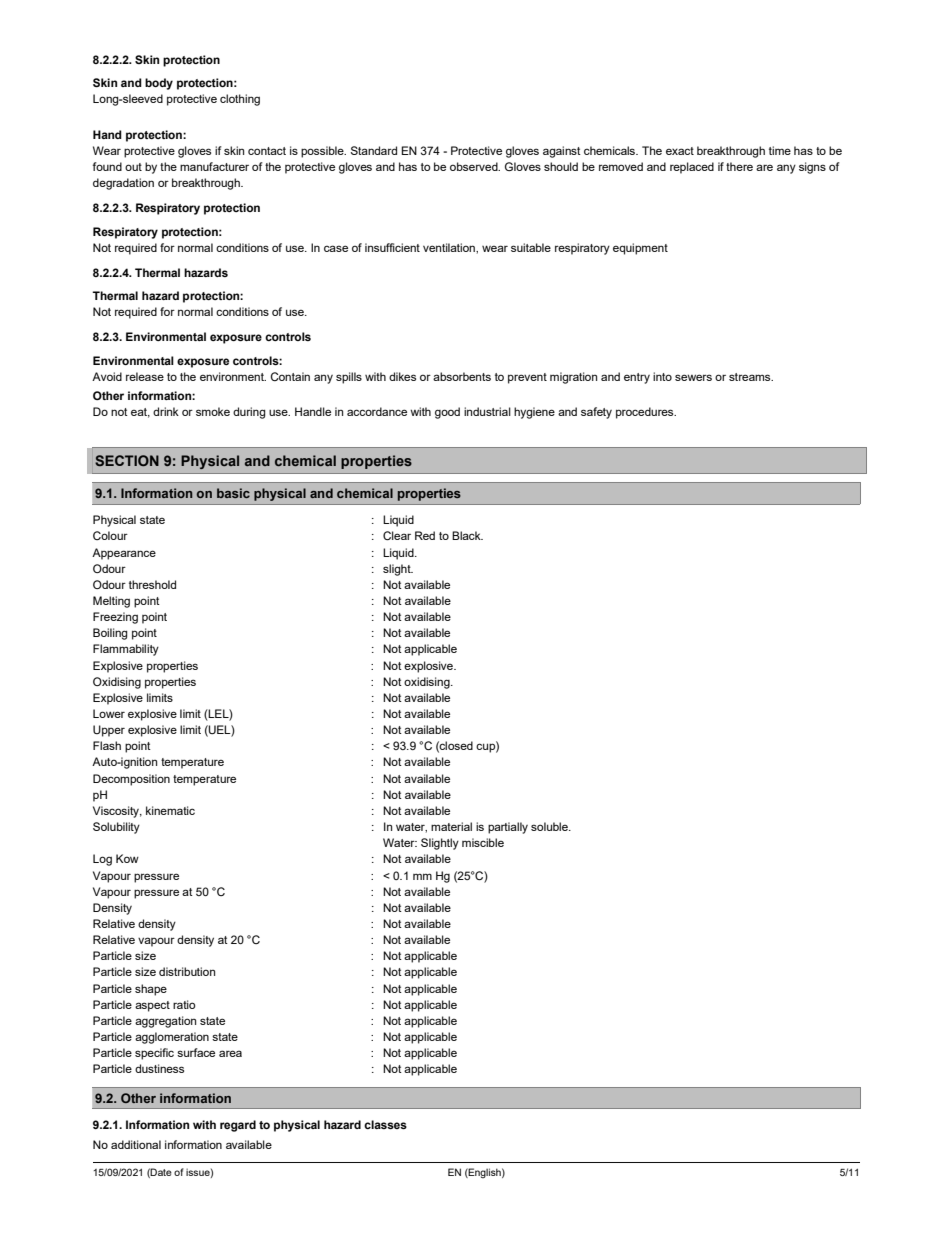 The height and width of the screenshot is (1233, 952). Describe the element at coordinates (159, 84) in the screenshot. I see `body` at that location.
